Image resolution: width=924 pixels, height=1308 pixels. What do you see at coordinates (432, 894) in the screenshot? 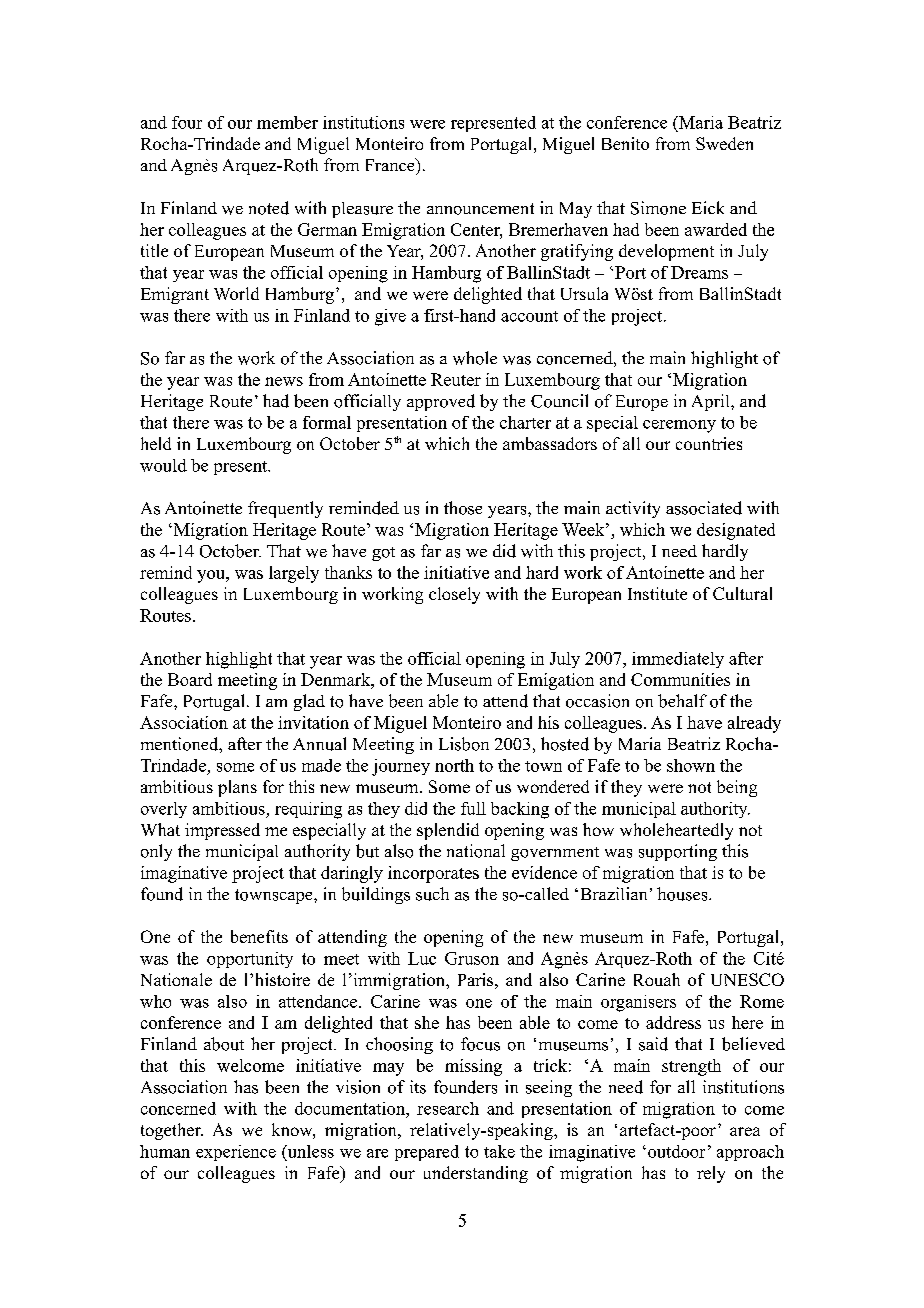
I see `such` at bounding box center [432, 894].
